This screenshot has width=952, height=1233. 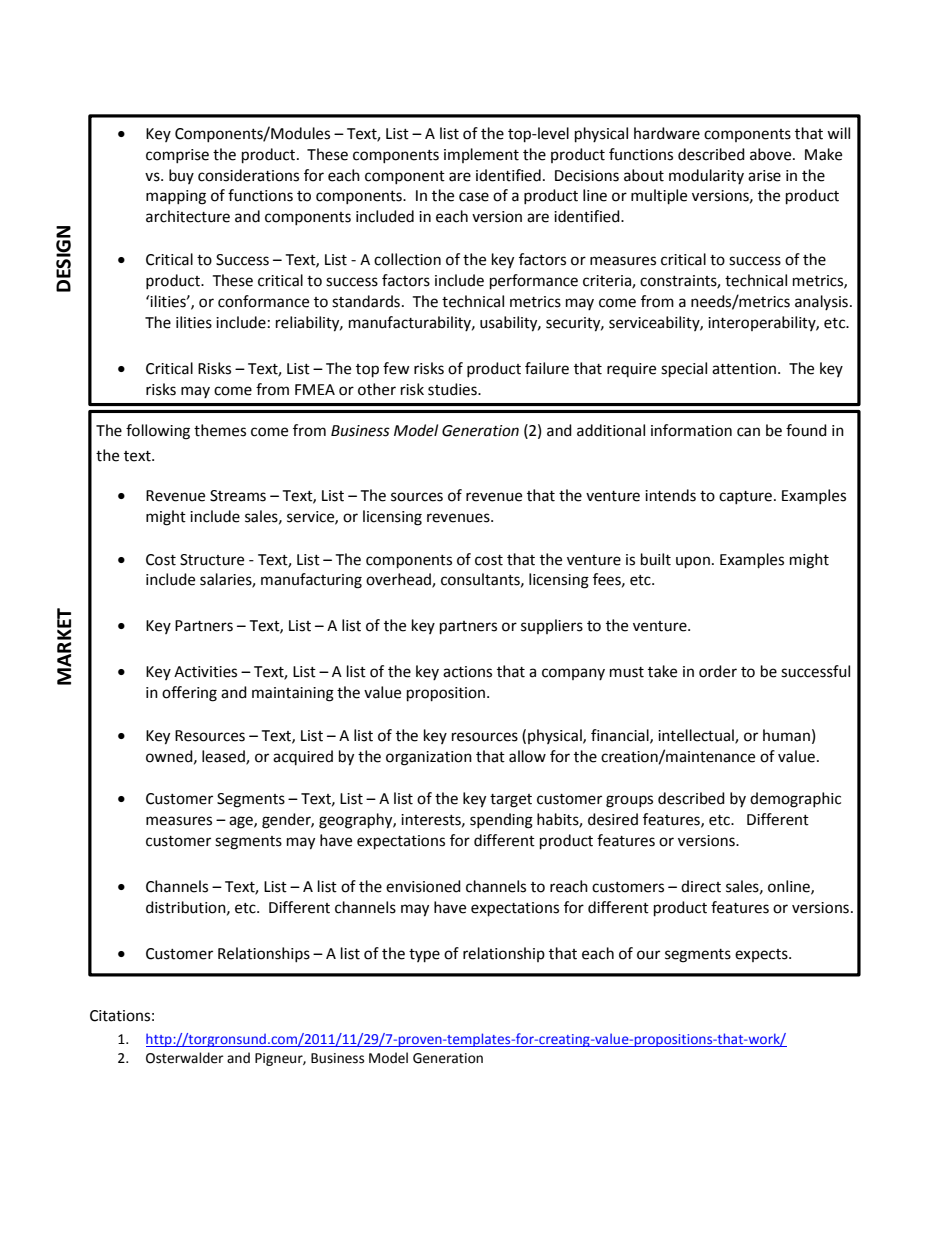 What do you see at coordinates (248, 175) in the screenshot?
I see `considerations` at bounding box center [248, 175].
